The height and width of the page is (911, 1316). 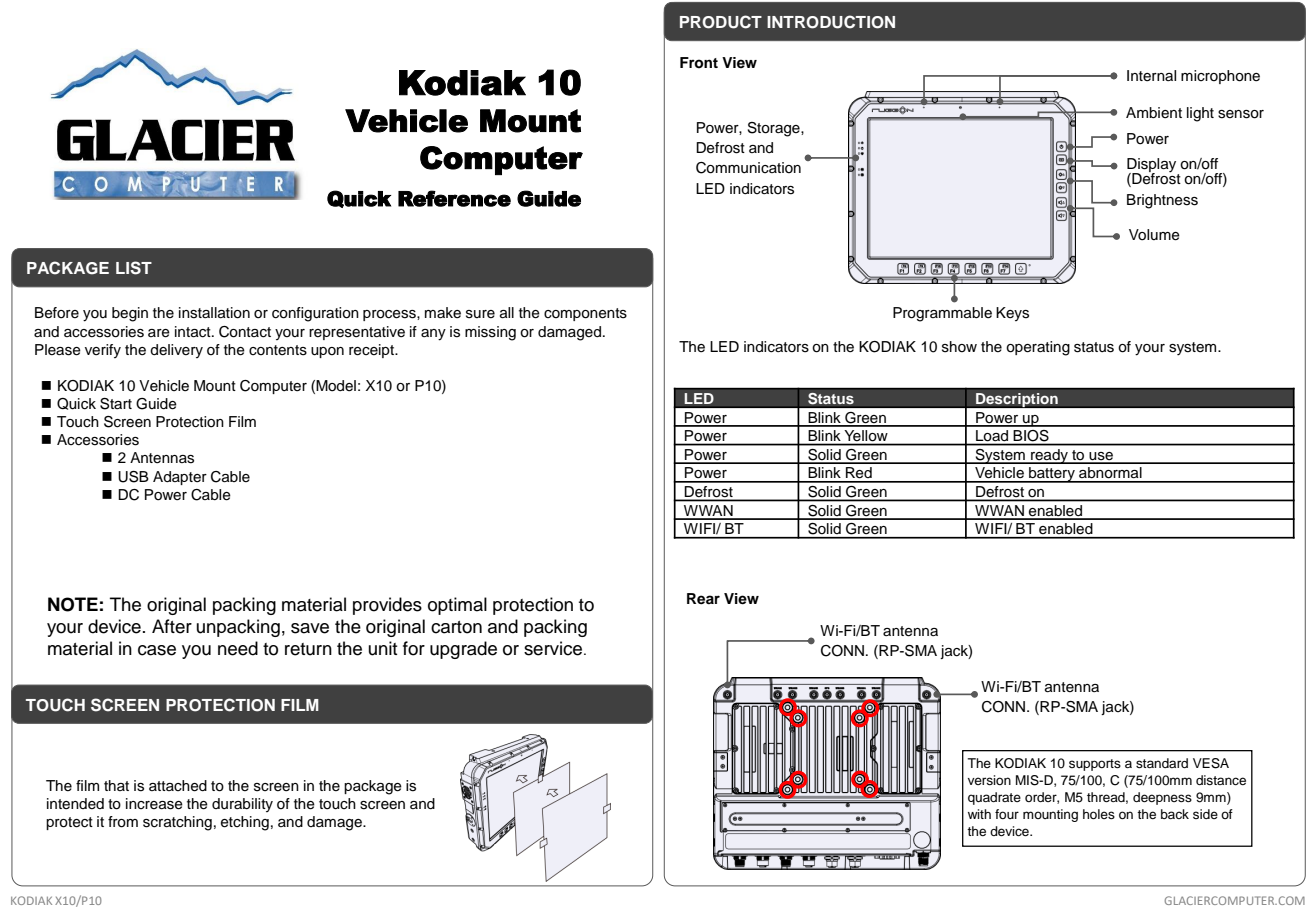 I want to click on PRODUCT, so click(x=721, y=22).
